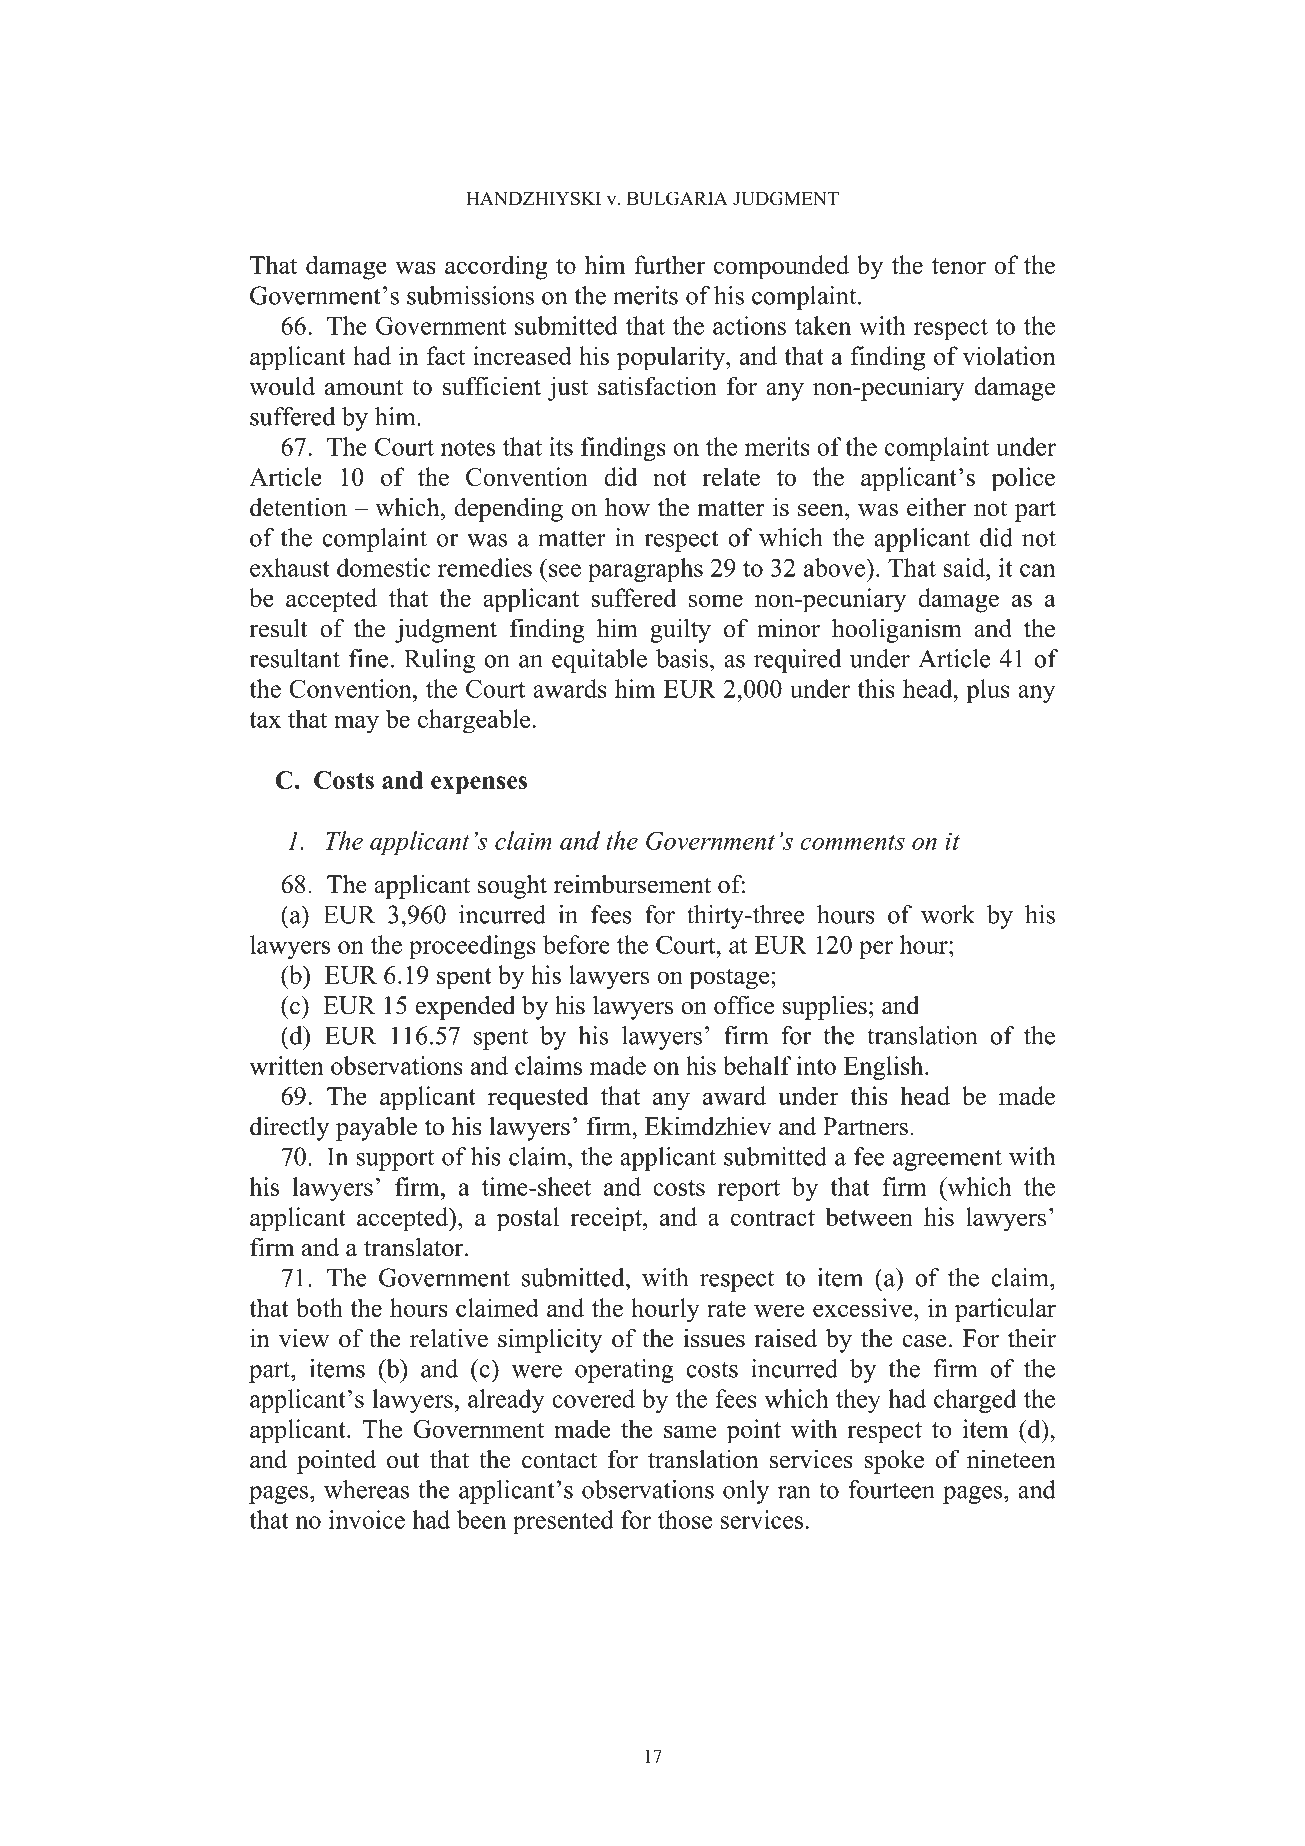  I want to click on English, so click(885, 1068).
